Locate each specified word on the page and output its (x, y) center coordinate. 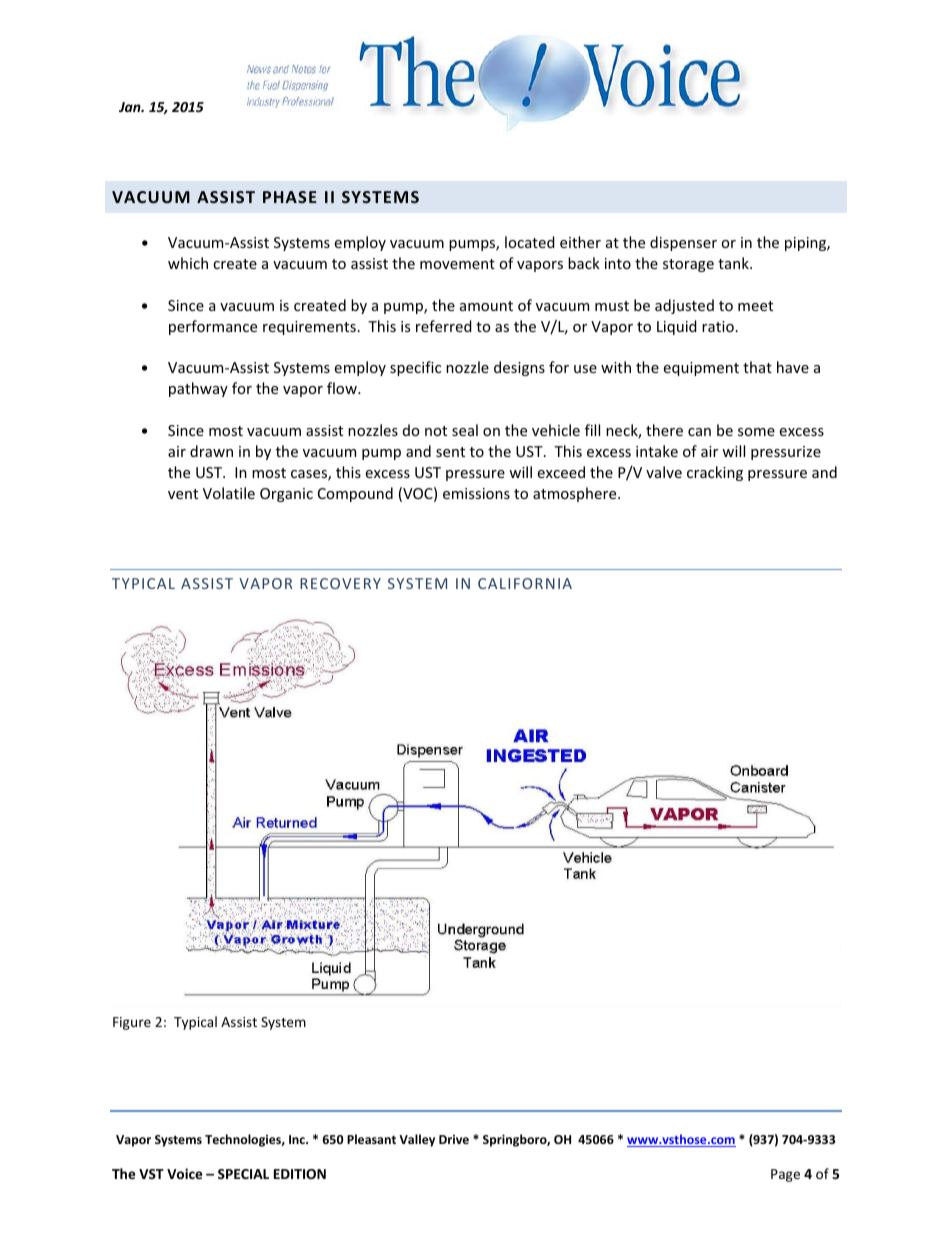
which (188, 263)
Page (785, 1175)
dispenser (683, 243)
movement (457, 264)
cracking (715, 473)
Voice (184, 1173)
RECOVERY (340, 583)
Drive (454, 1139)
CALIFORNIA (525, 583)
